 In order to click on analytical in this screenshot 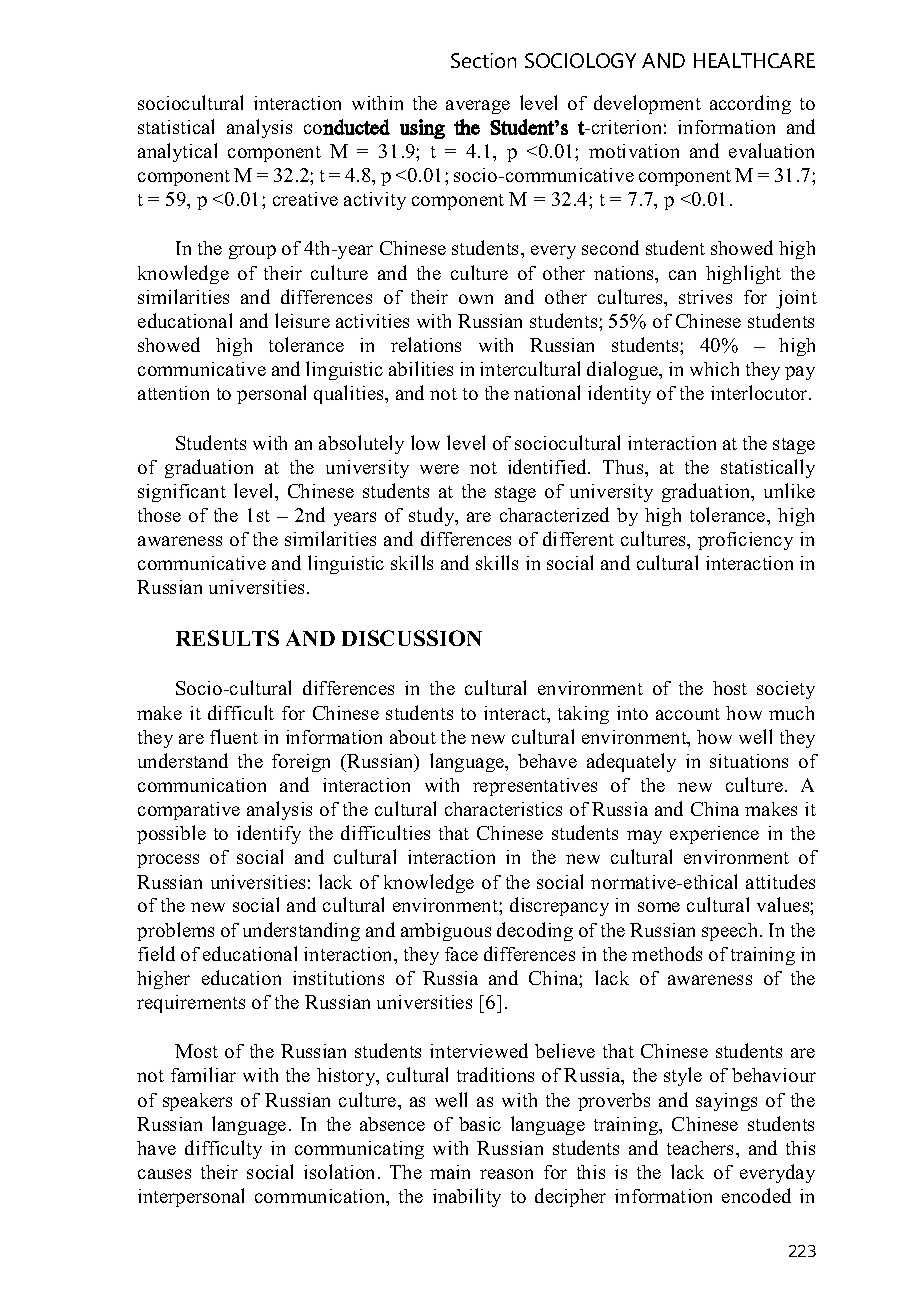, I will do `click(177, 152)`.
